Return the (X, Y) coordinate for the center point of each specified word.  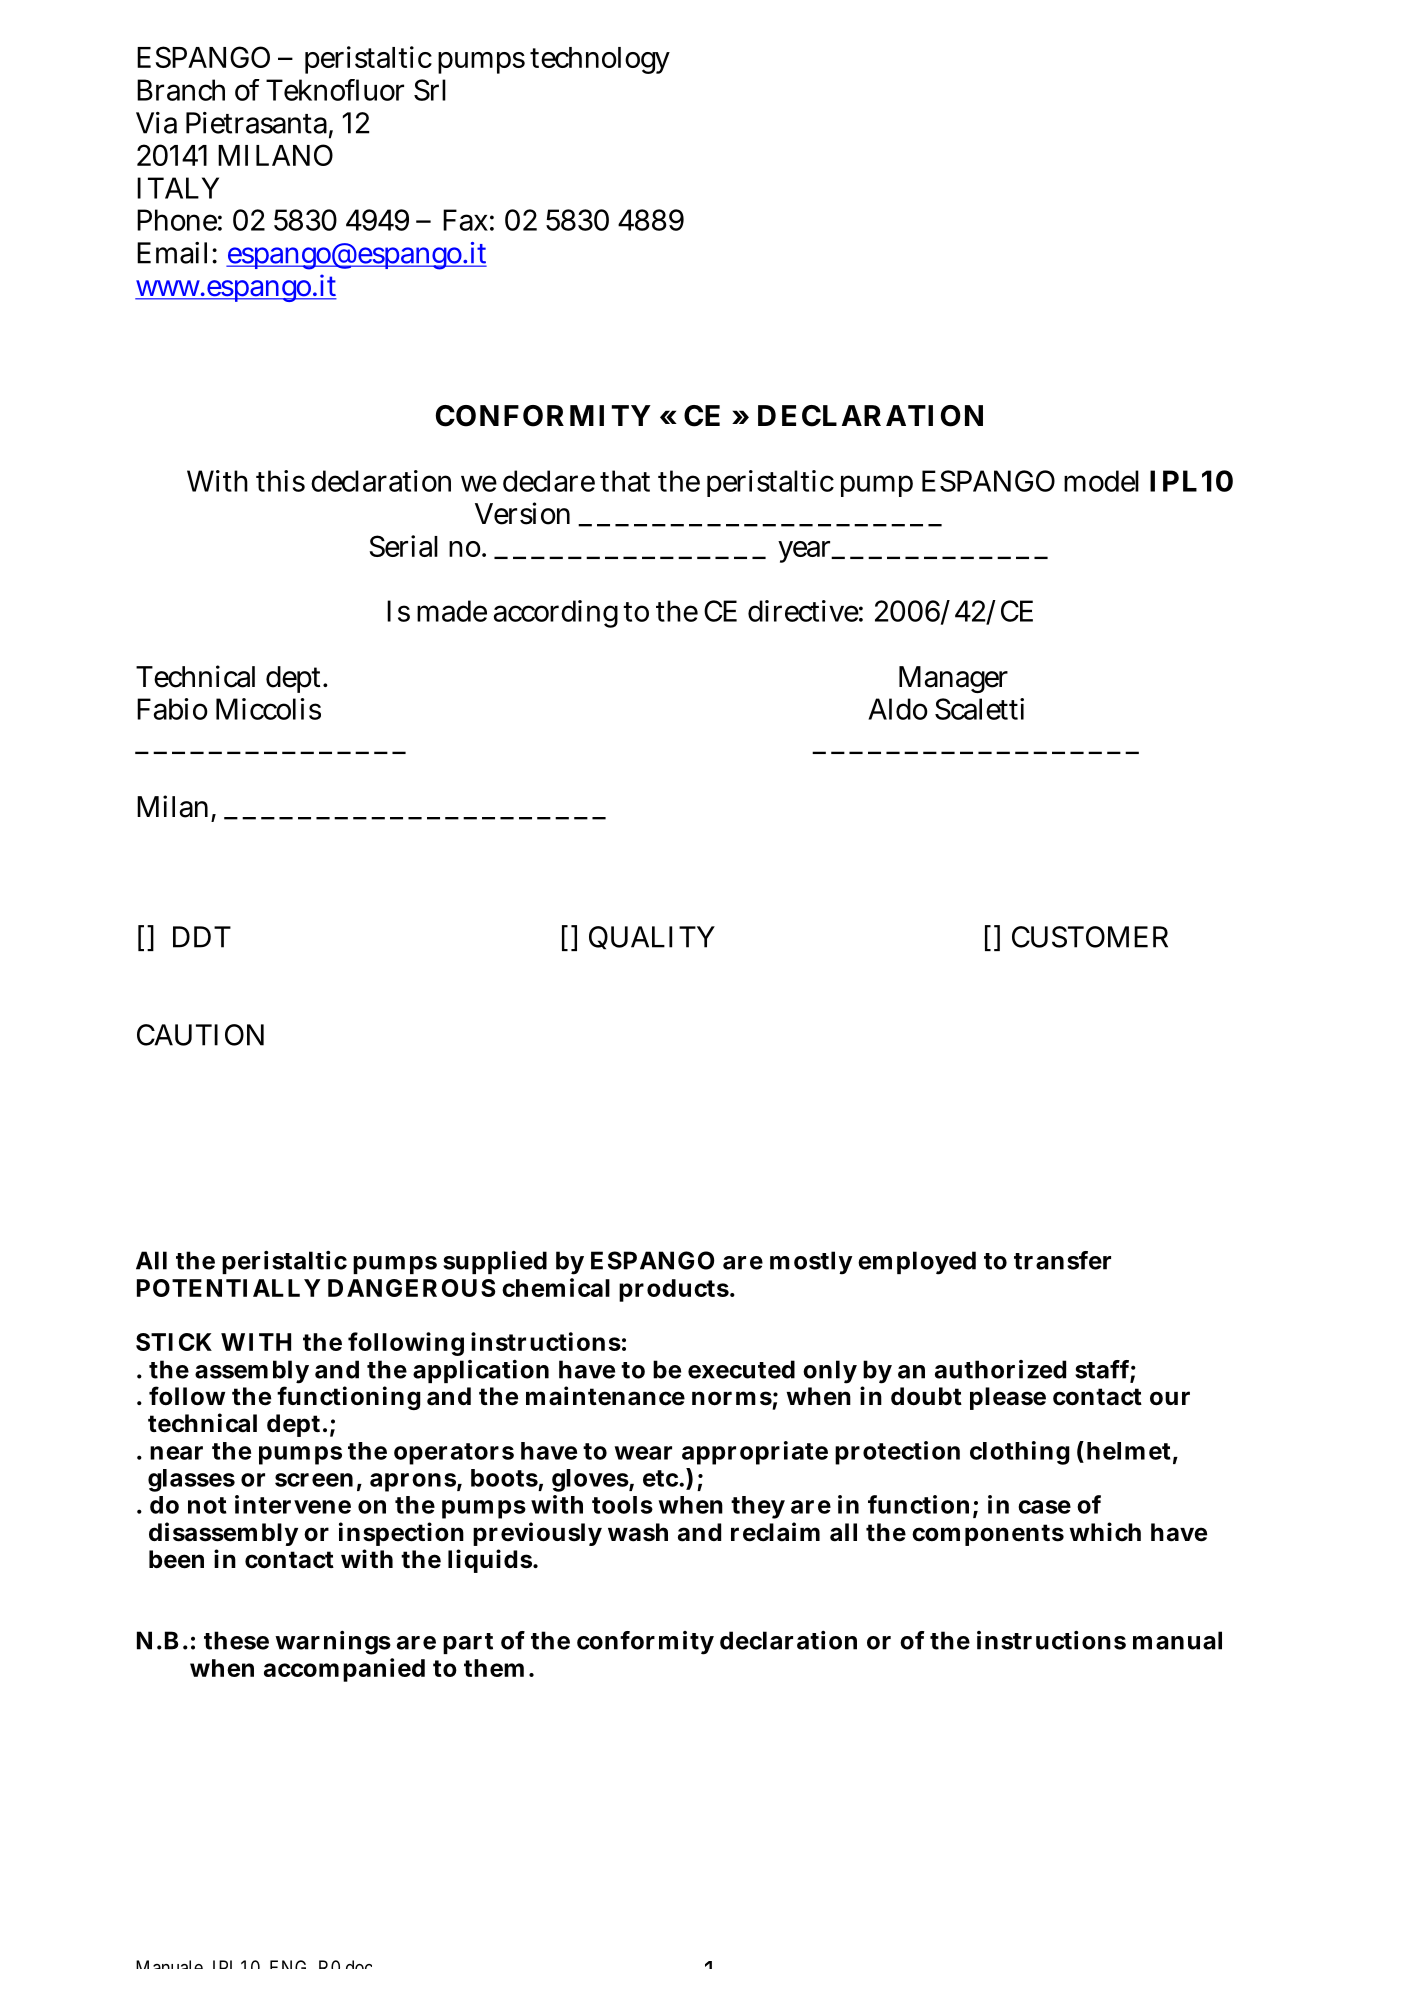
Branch (181, 90)
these (236, 1640)
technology (600, 60)
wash (638, 1532)
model (1101, 481)
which (1105, 1532)
